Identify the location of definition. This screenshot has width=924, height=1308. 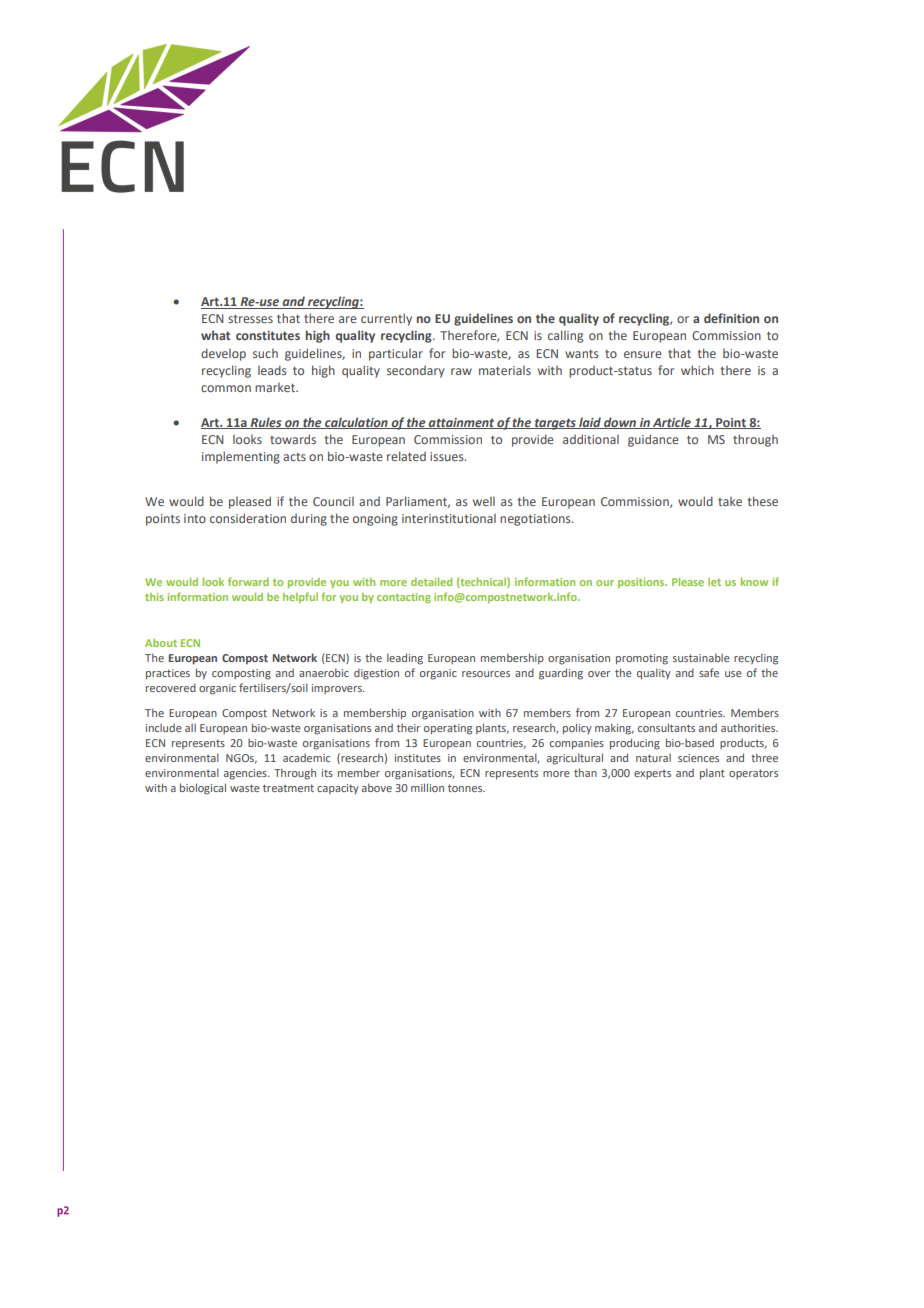
(731, 318).
